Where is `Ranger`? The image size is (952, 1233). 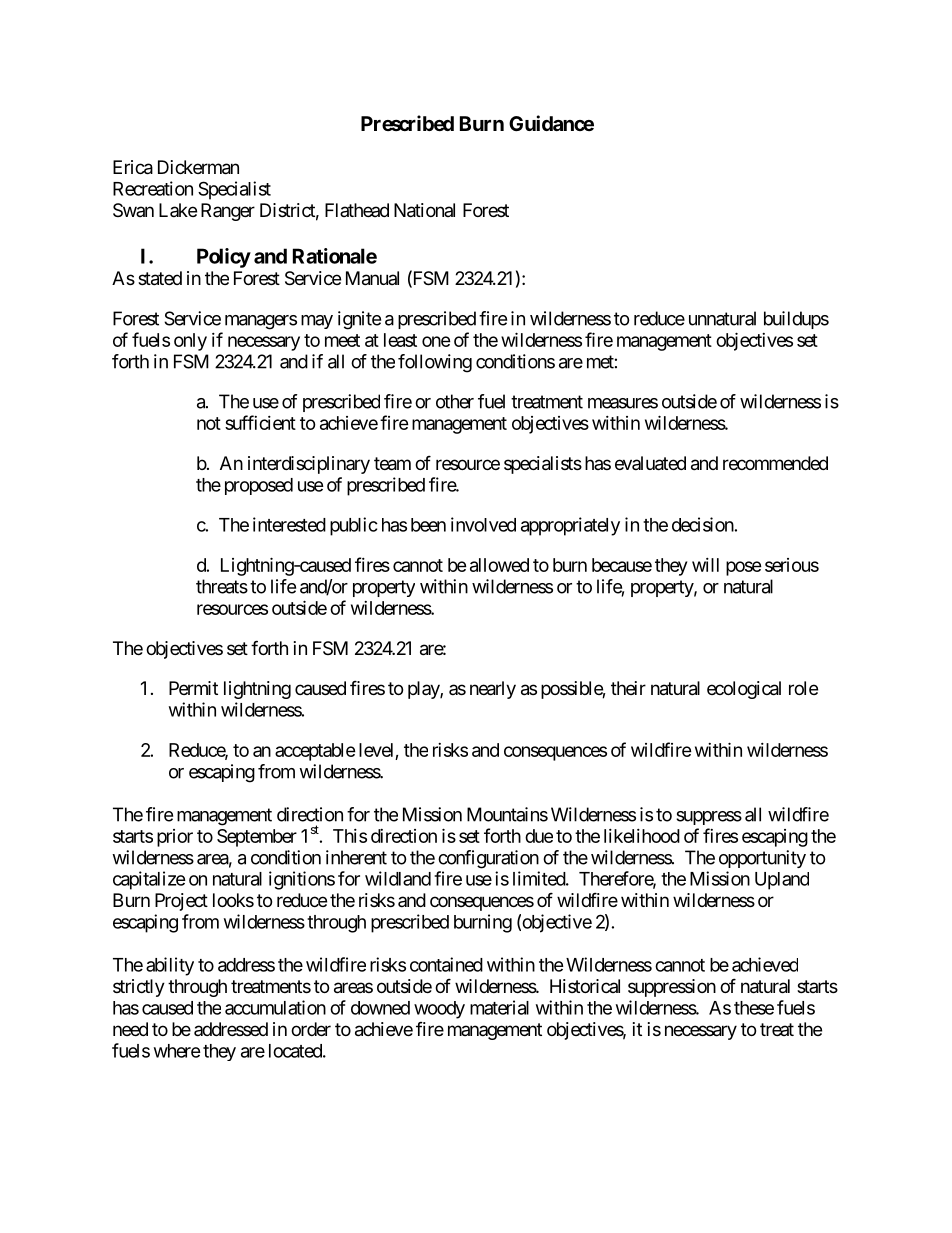 Ranger is located at coordinates (228, 212).
